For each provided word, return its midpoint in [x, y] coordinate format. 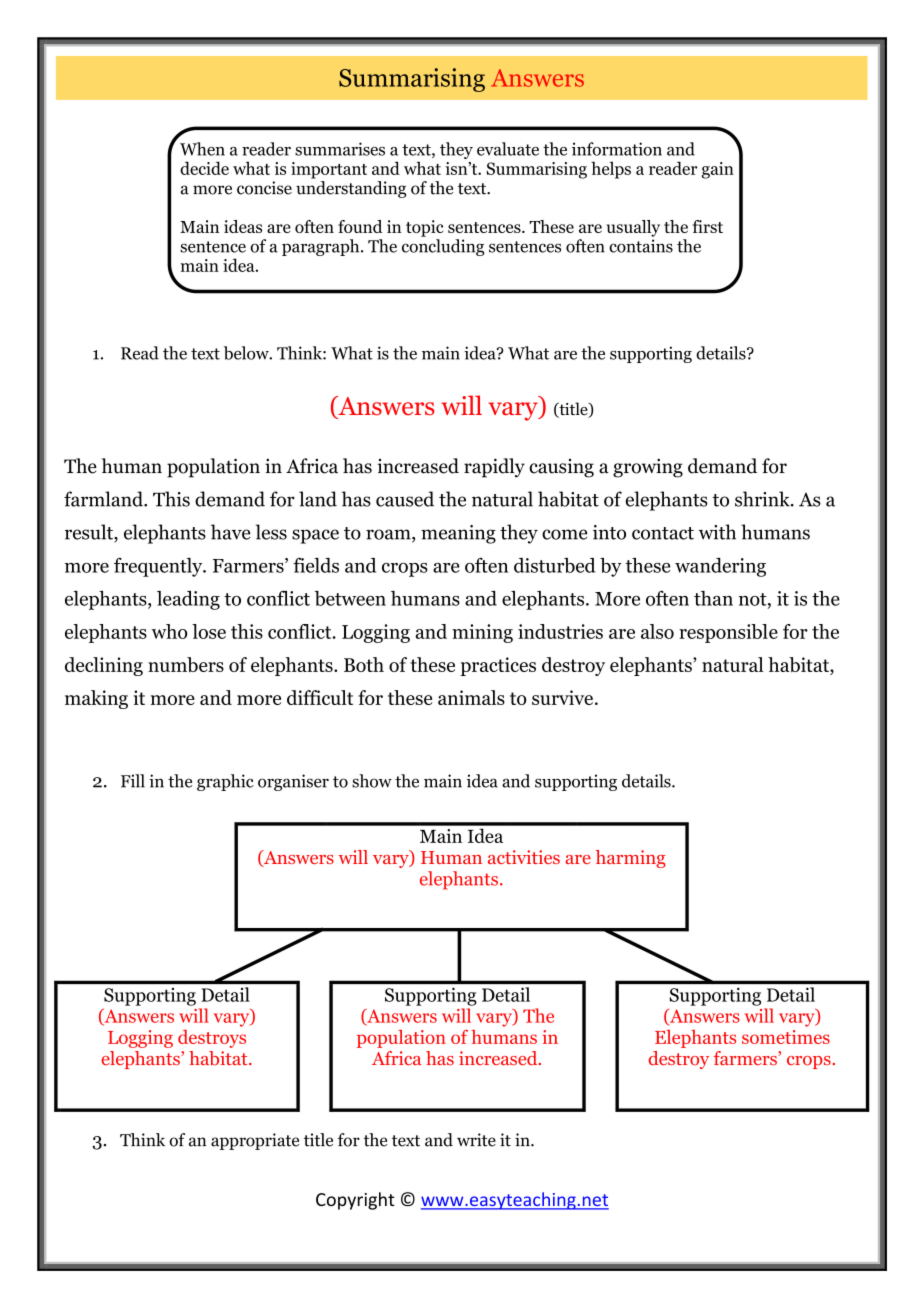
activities [524, 857]
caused [405, 499]
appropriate [255, 1141]
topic [425, 228]
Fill [133, 781]
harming [631, 859]
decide [204, 168]
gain [718, 170]
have [230, 532]
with [717, 532]
